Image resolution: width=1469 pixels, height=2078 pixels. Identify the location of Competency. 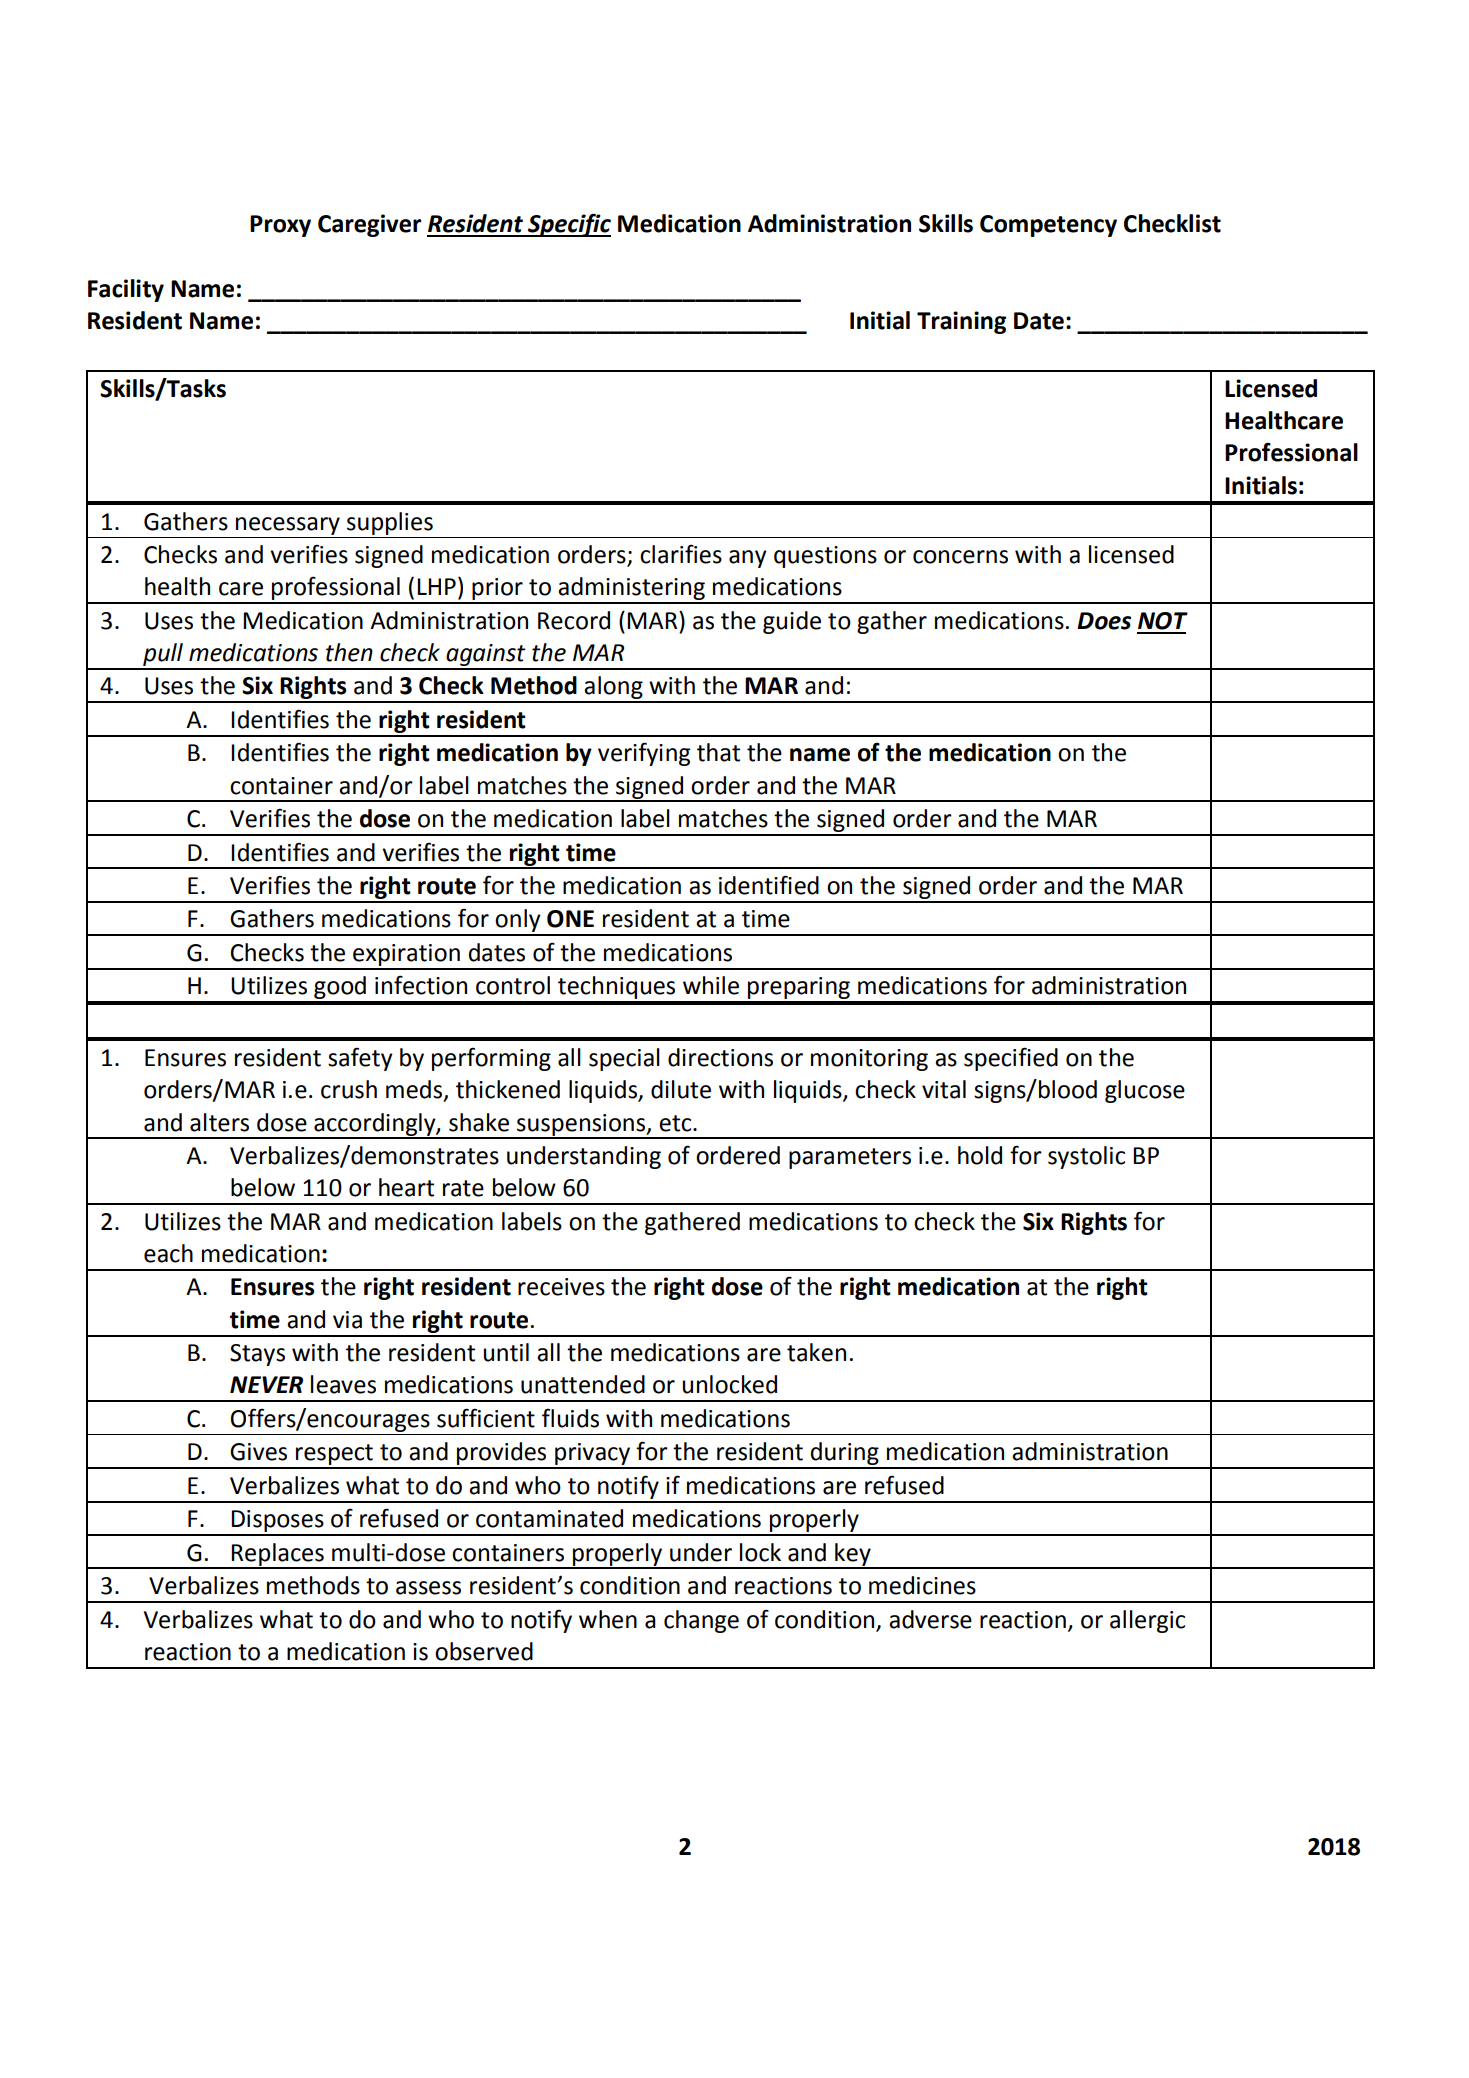
(1048, 226).
